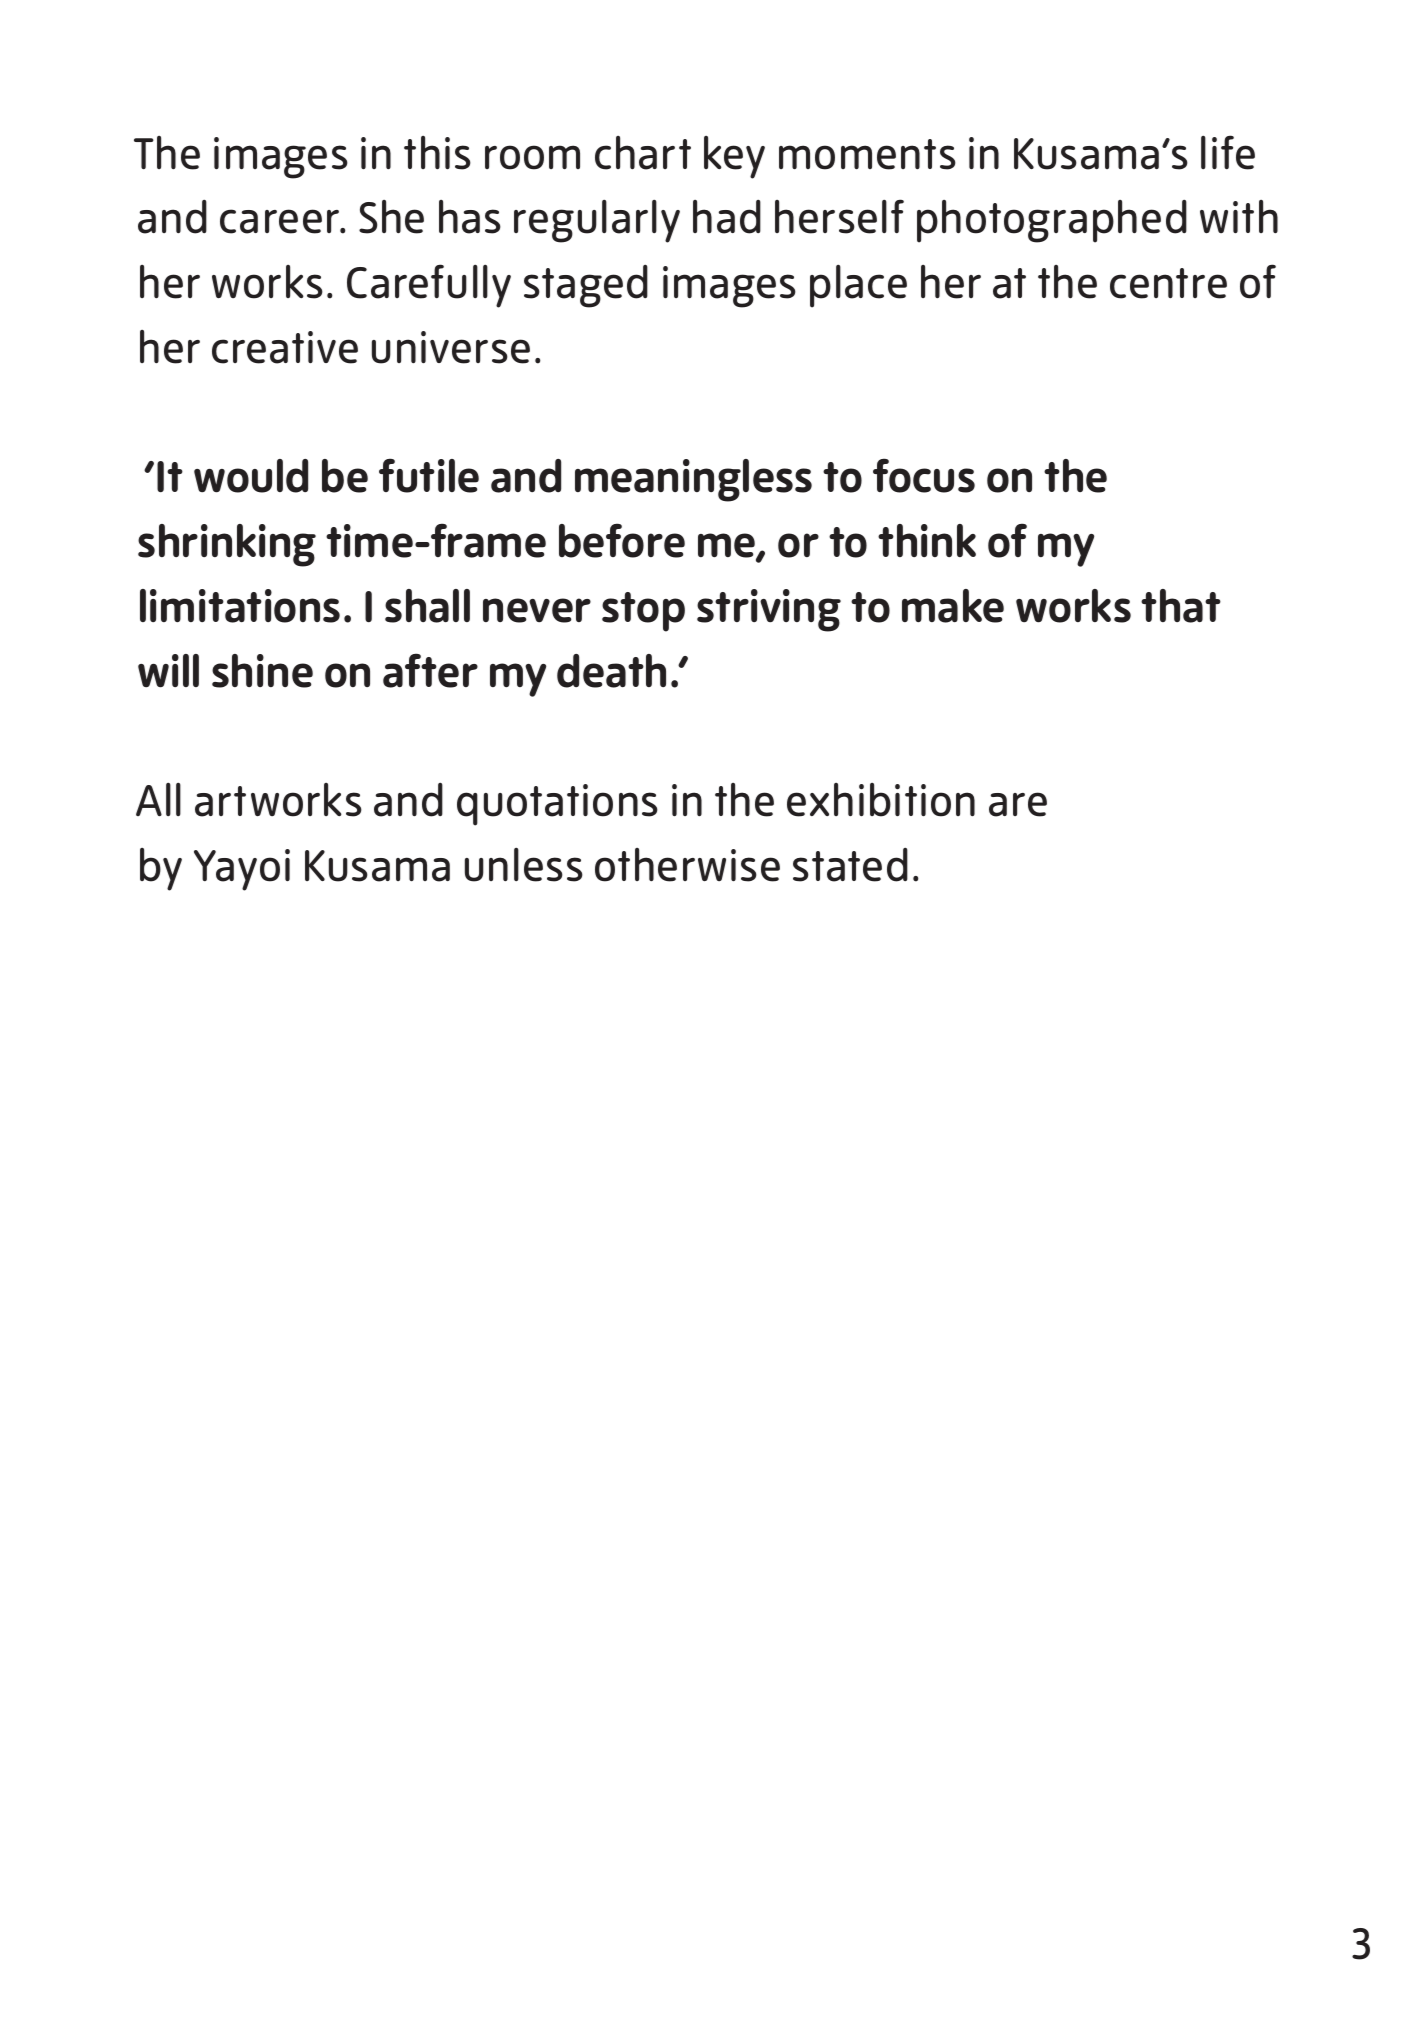  Describe the element at coordinates (1228, 152) in the document. I see `life` at that location.
